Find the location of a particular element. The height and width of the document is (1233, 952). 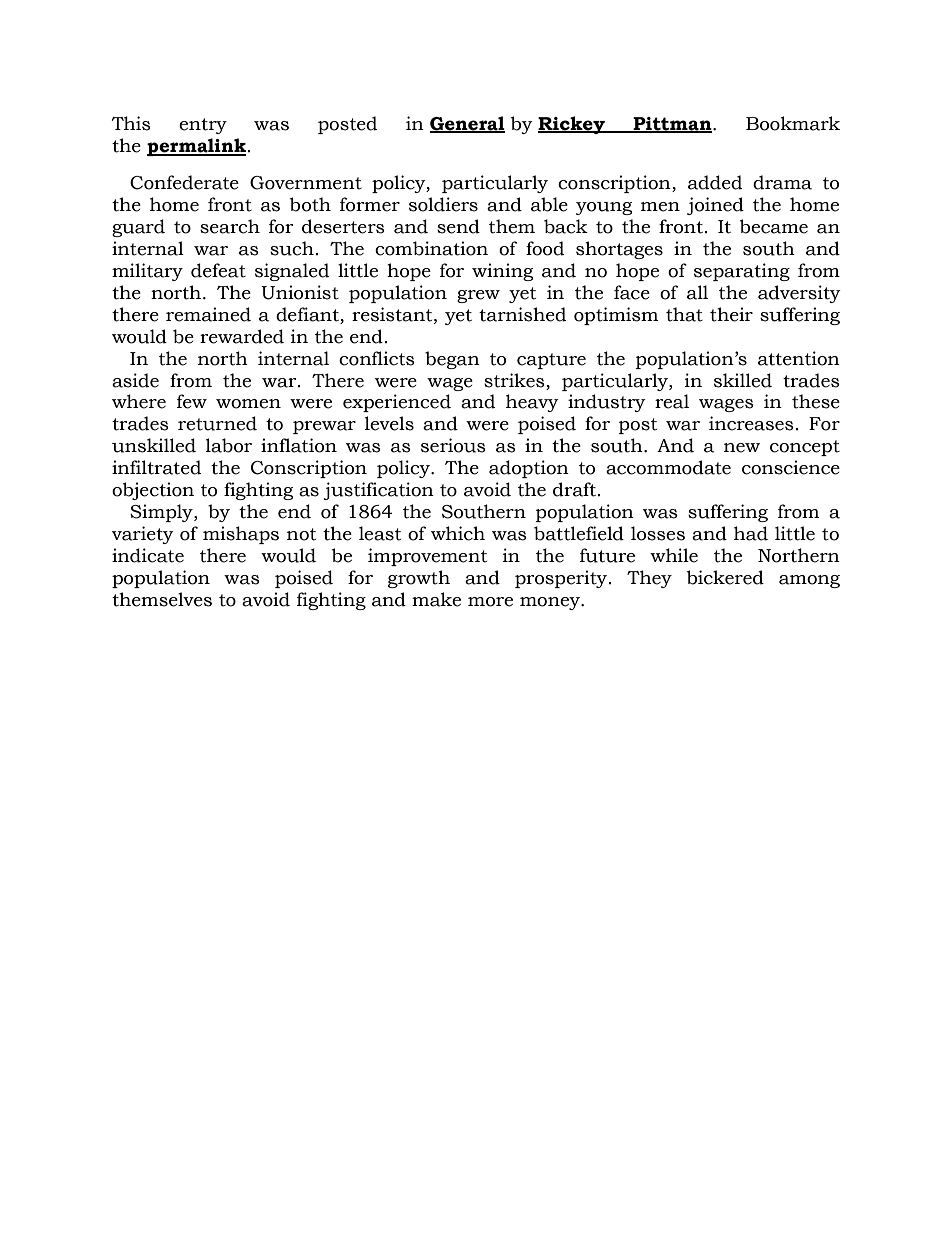

separating is located at coordinates (742, 272).
